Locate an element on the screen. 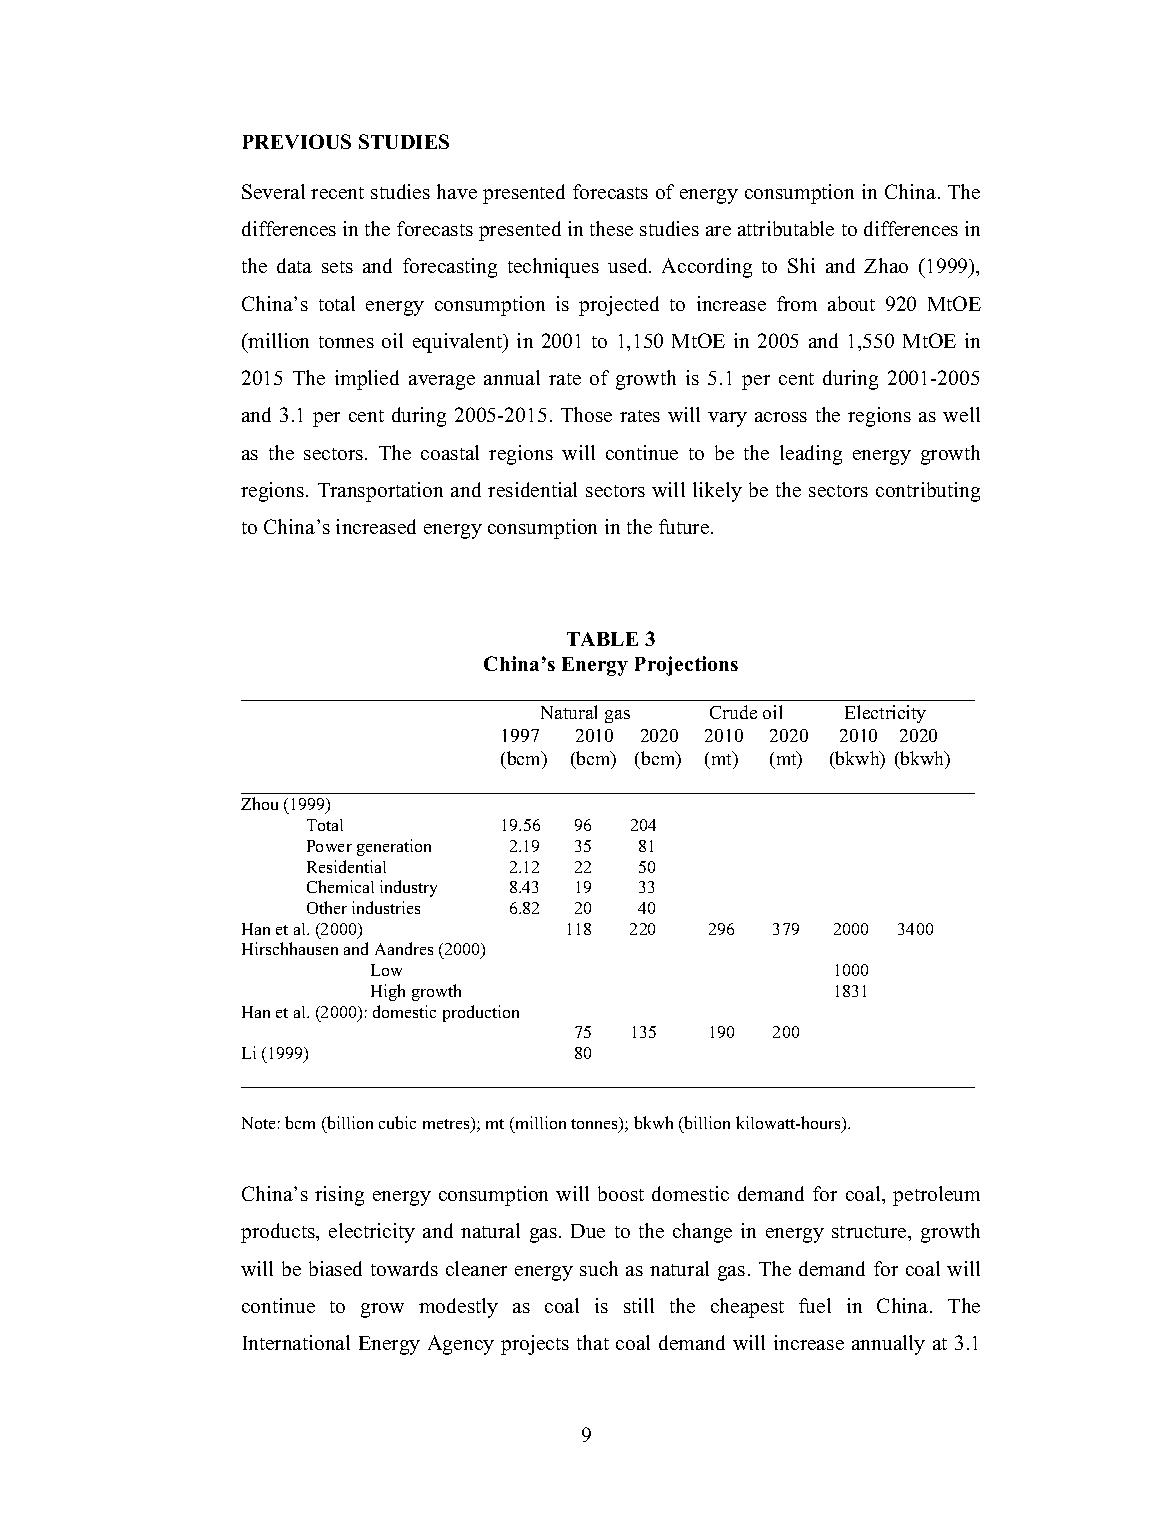 This screenshot has width=1171, height=1516. these is located at coordinates (611, 228).
